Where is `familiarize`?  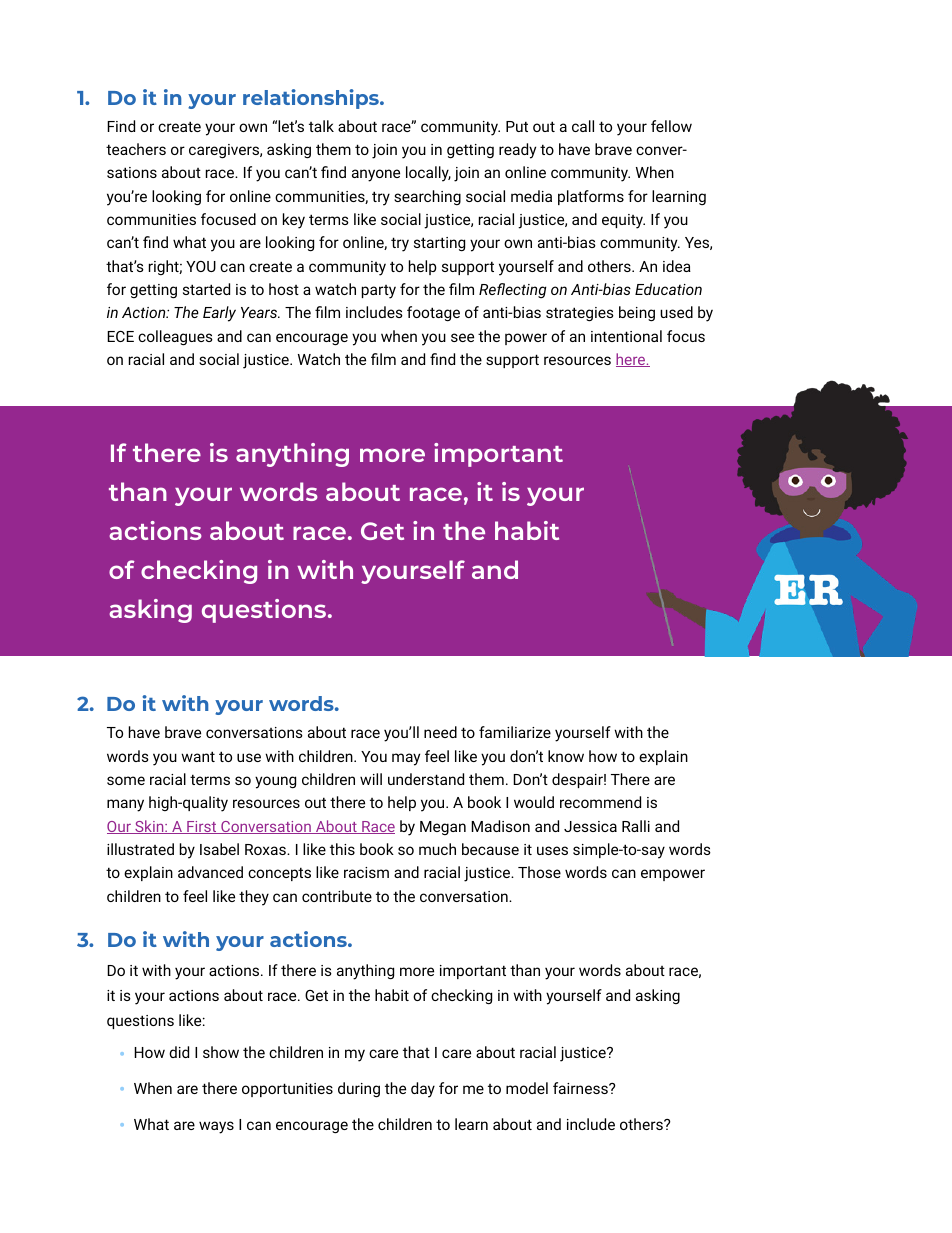
familiarize is located at coordinates (515, 732).
